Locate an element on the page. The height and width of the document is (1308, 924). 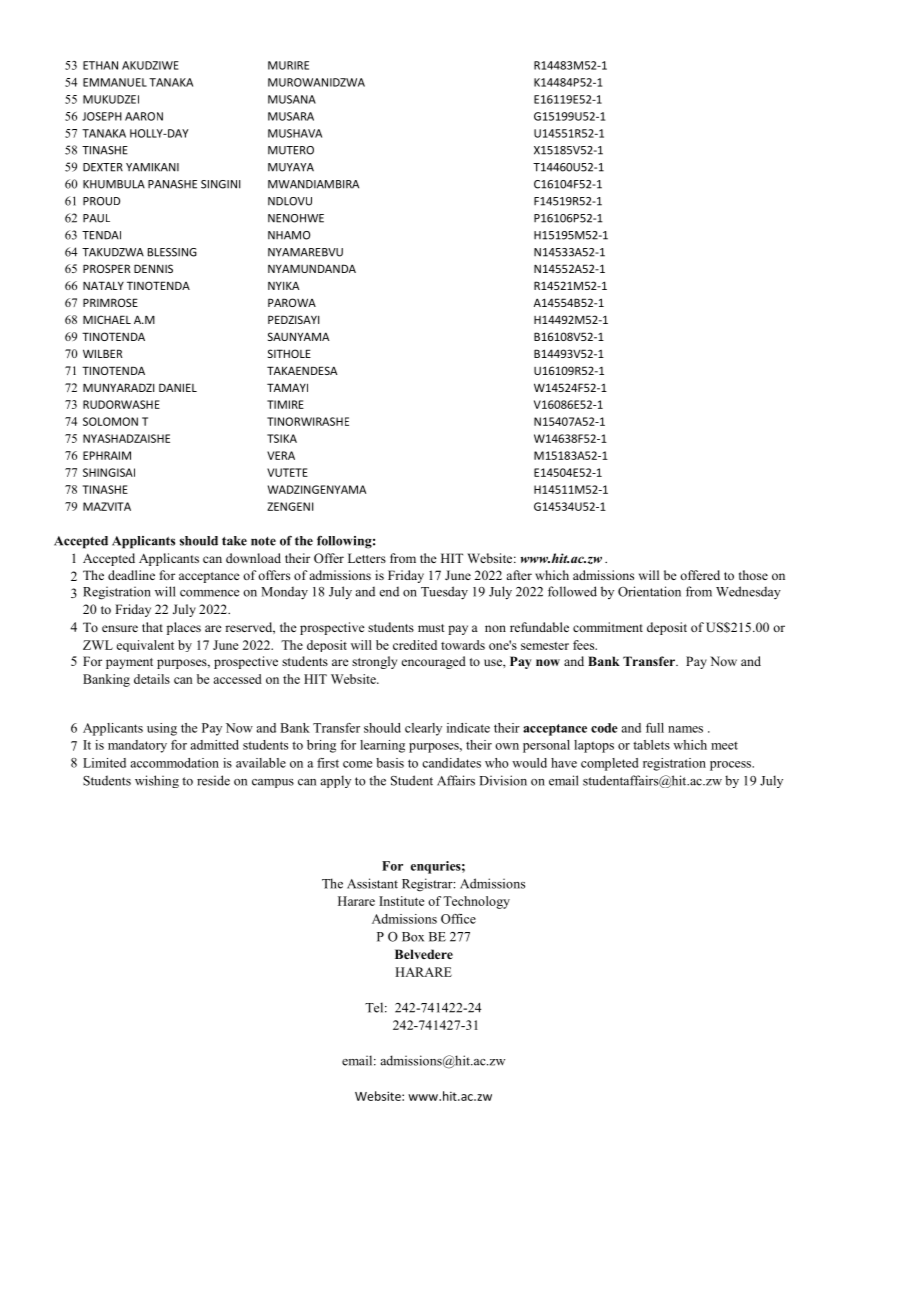
take is located at coordinates (234, 541).
